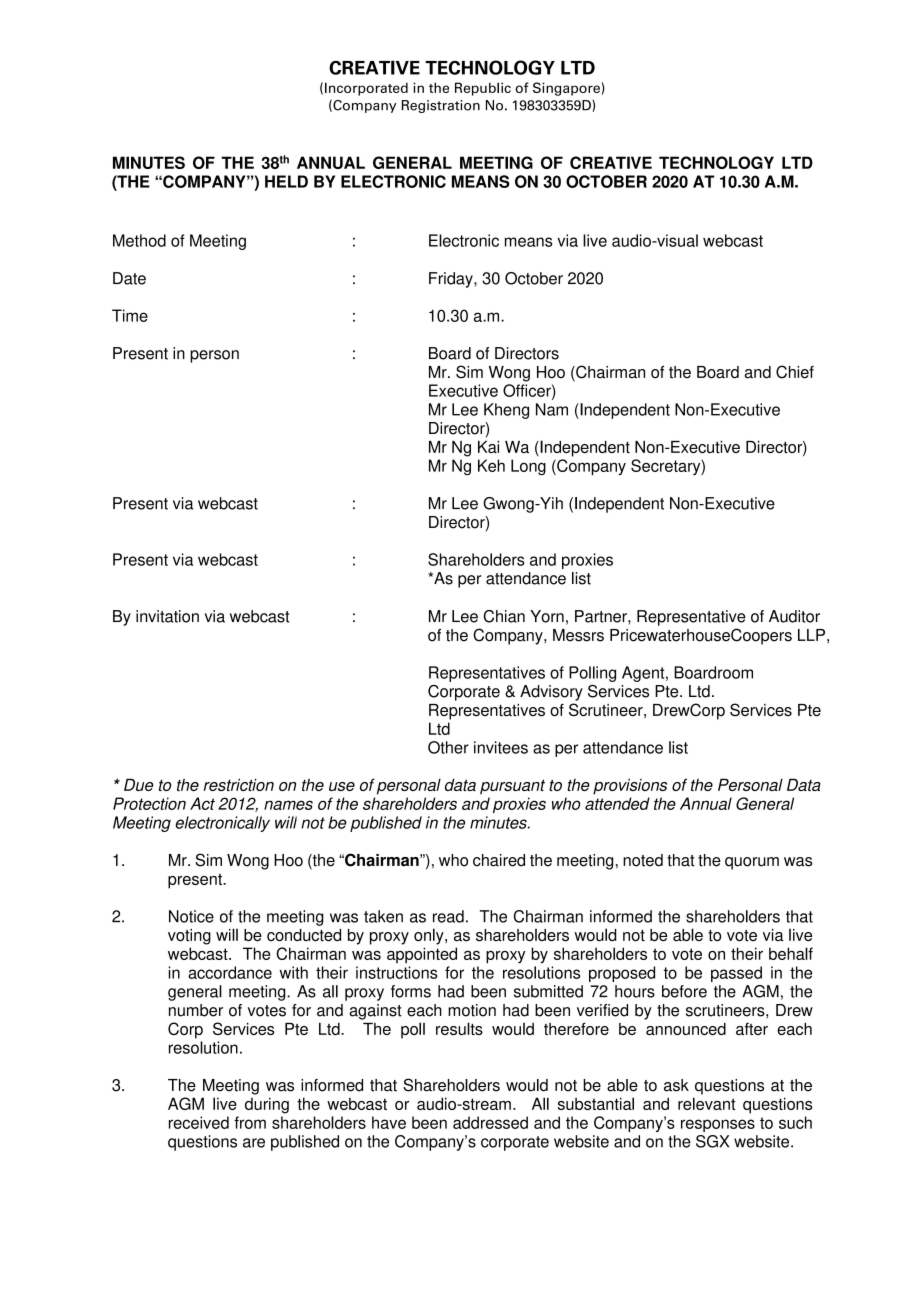 This screenshot has height=1308, width=924. I want to click on Singapore, so click(566, 89).
